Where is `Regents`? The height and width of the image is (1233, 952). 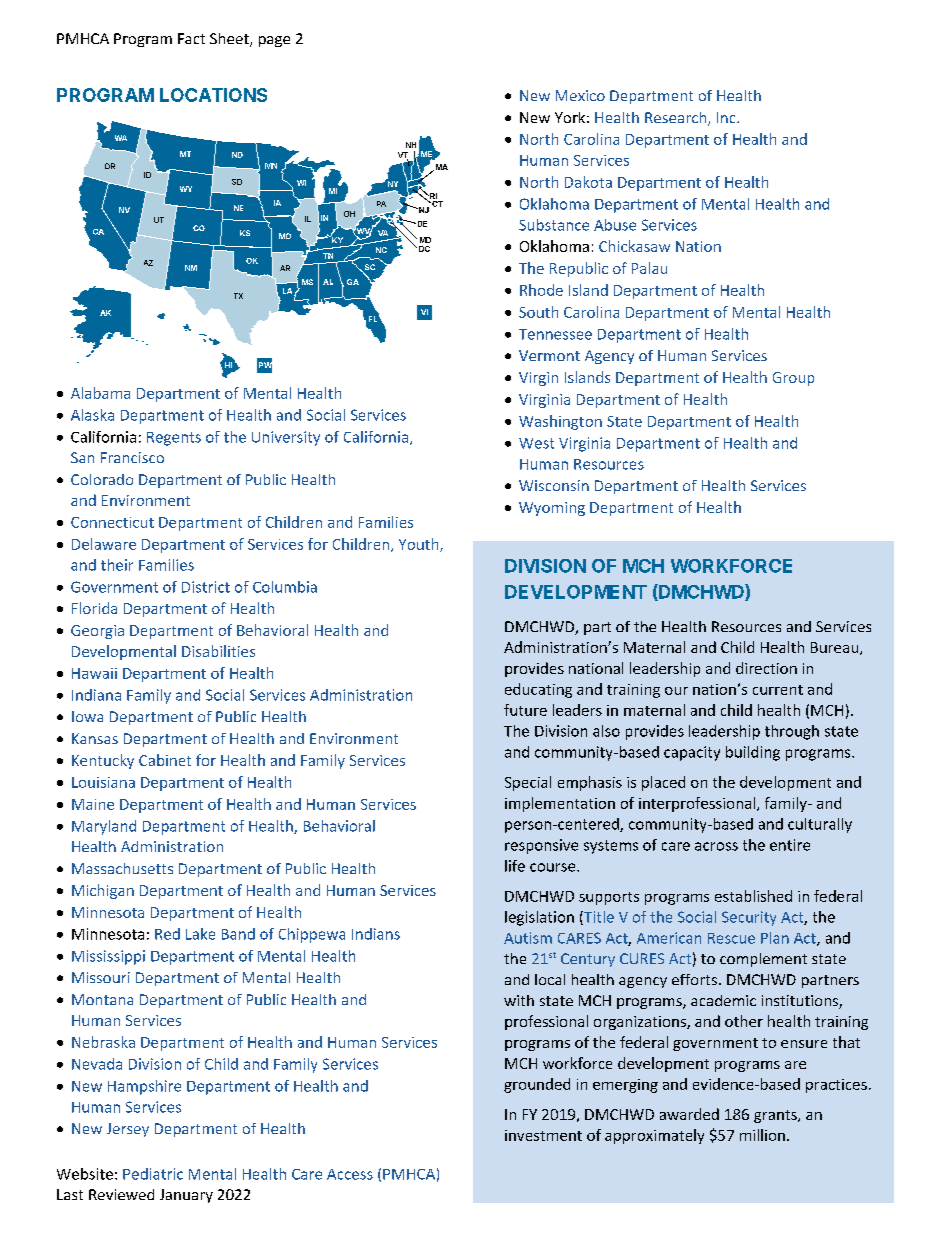
Regents is located at coordinates (174, 439).
